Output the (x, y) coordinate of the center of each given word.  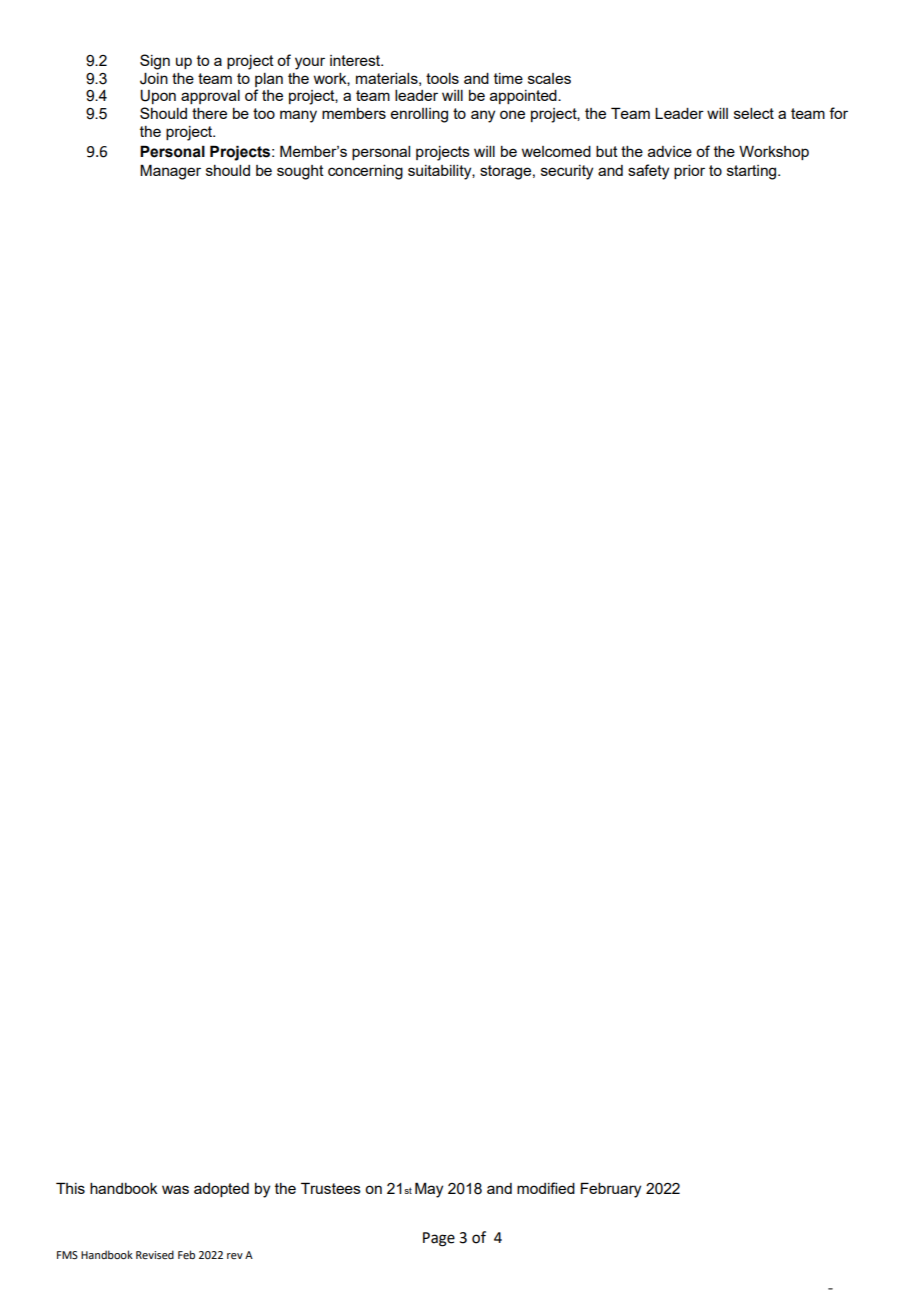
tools (442, 78)
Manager (170, 172)
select (754, 113)
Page (439, 1239)
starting (753, 172)
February (611, 1190)
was (175, 1189)
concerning (365, 172)
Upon (158, 97)
